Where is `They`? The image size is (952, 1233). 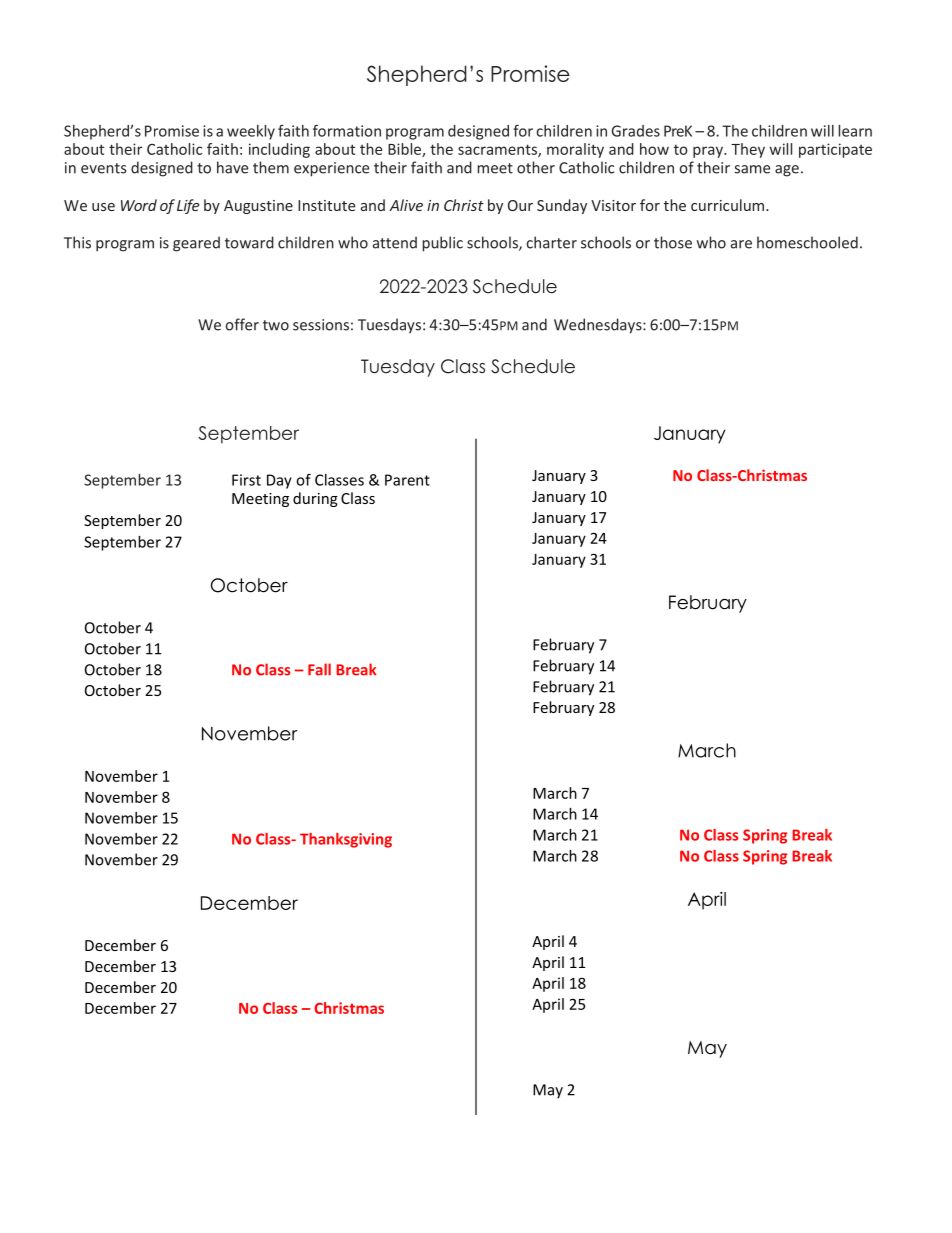 They is located at coordinates (748, 150).
